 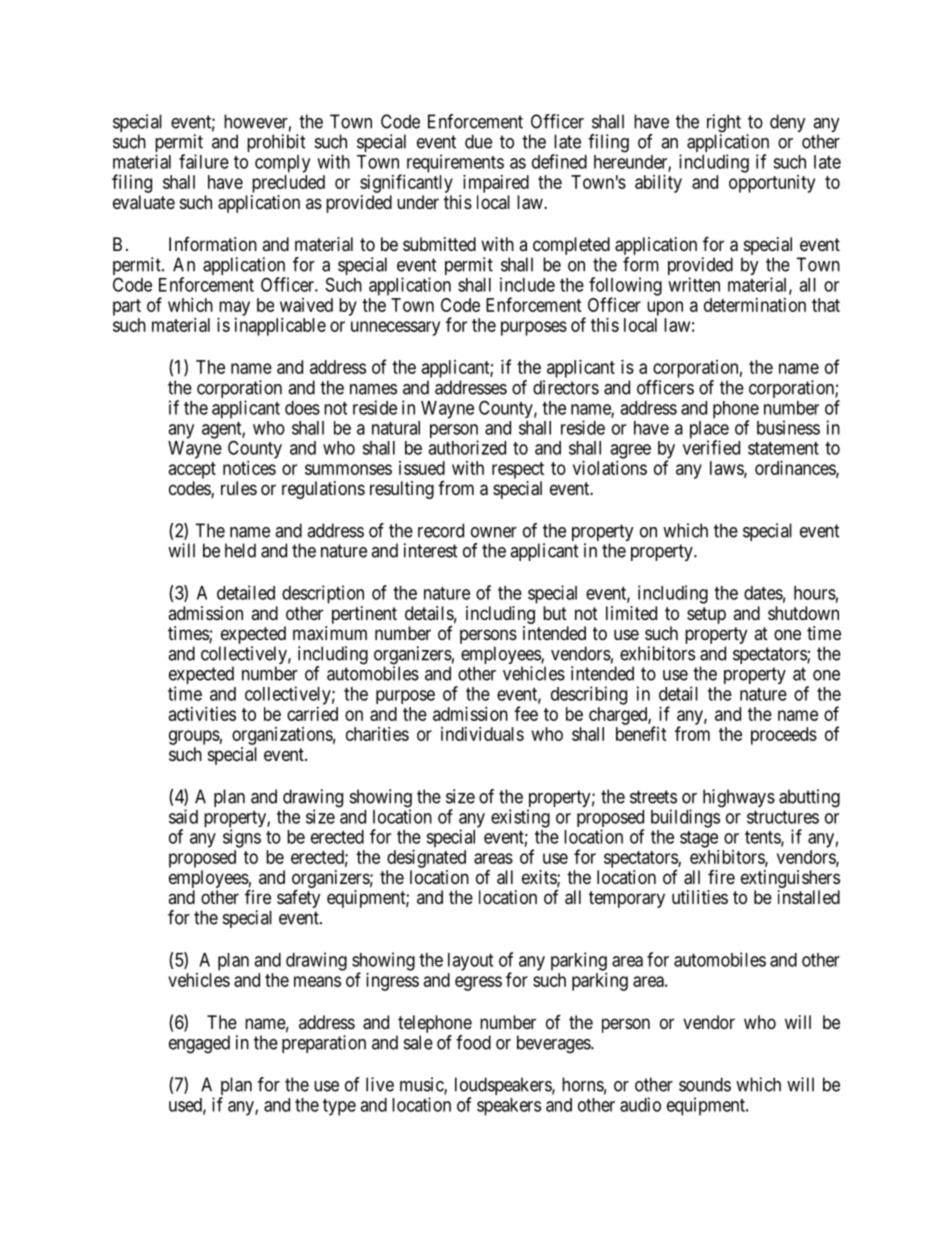 I want to click on due, so click(x=478, y=141).
